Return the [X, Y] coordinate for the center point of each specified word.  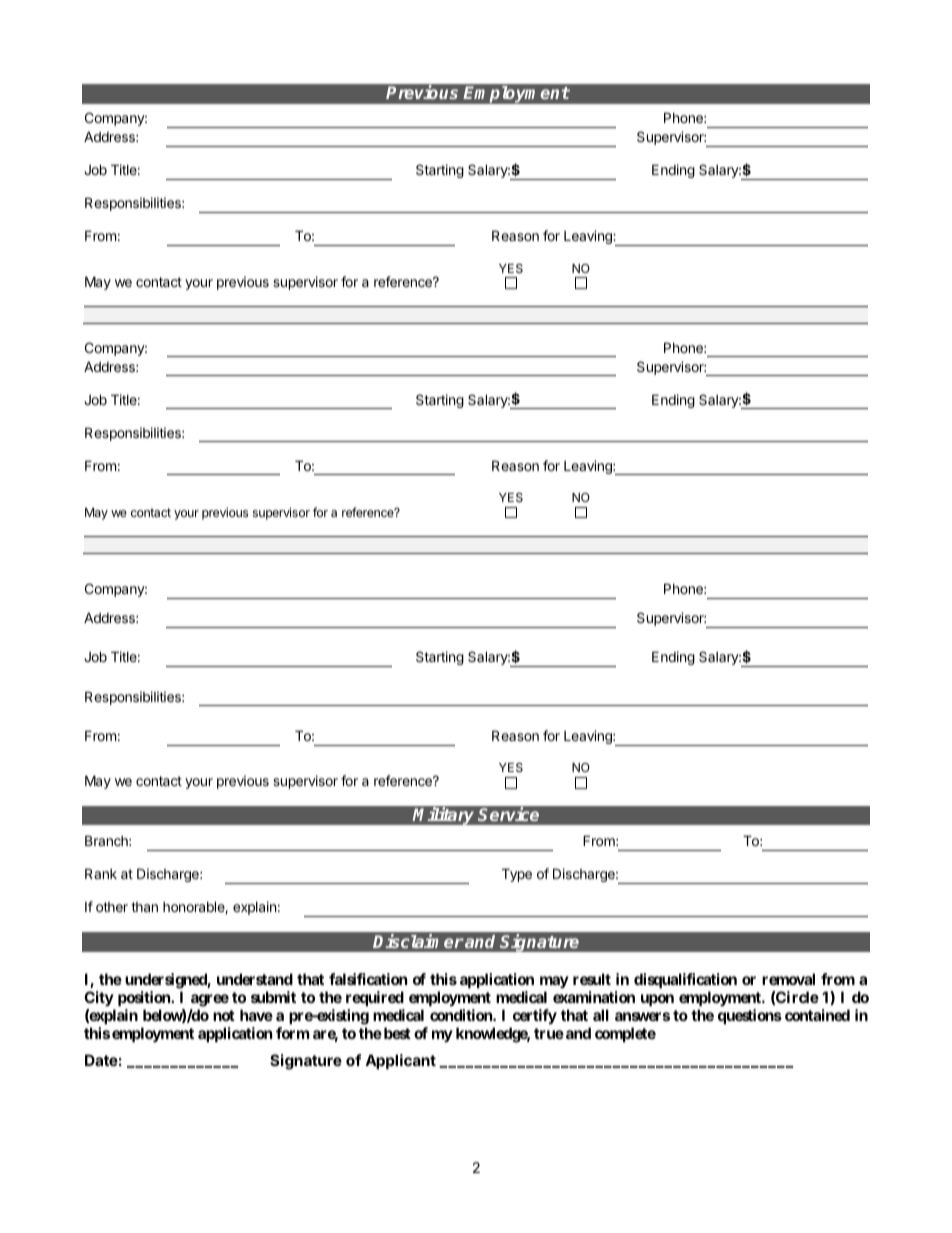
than [144, 907]
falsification [368, 979]
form [292, 1033]
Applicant [400, 1061]
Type [517, 875]
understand [255, 979]
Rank [101, 873]
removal [788, 979]
